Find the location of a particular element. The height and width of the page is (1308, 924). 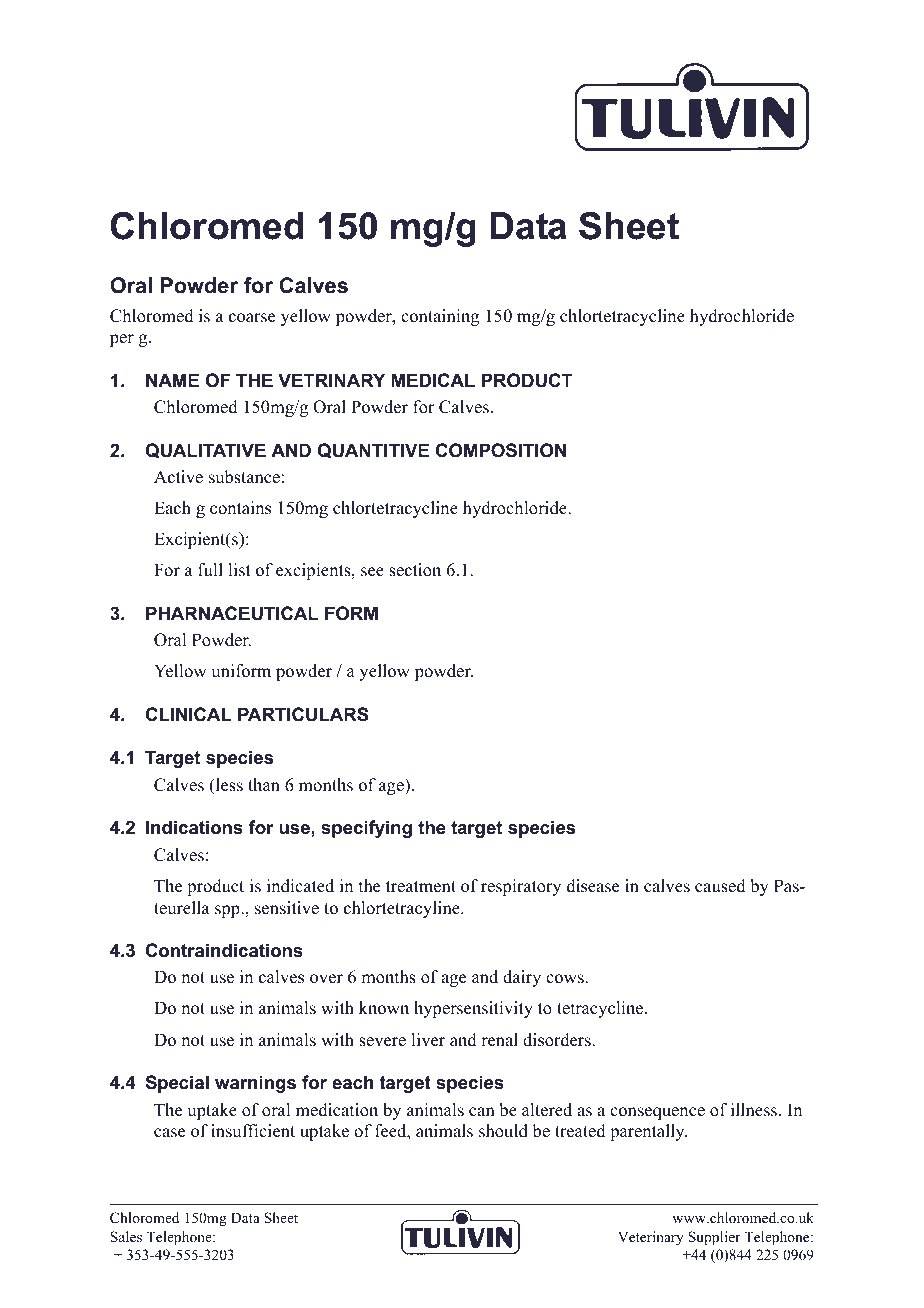

should is located at coordinates (503, 1131).
